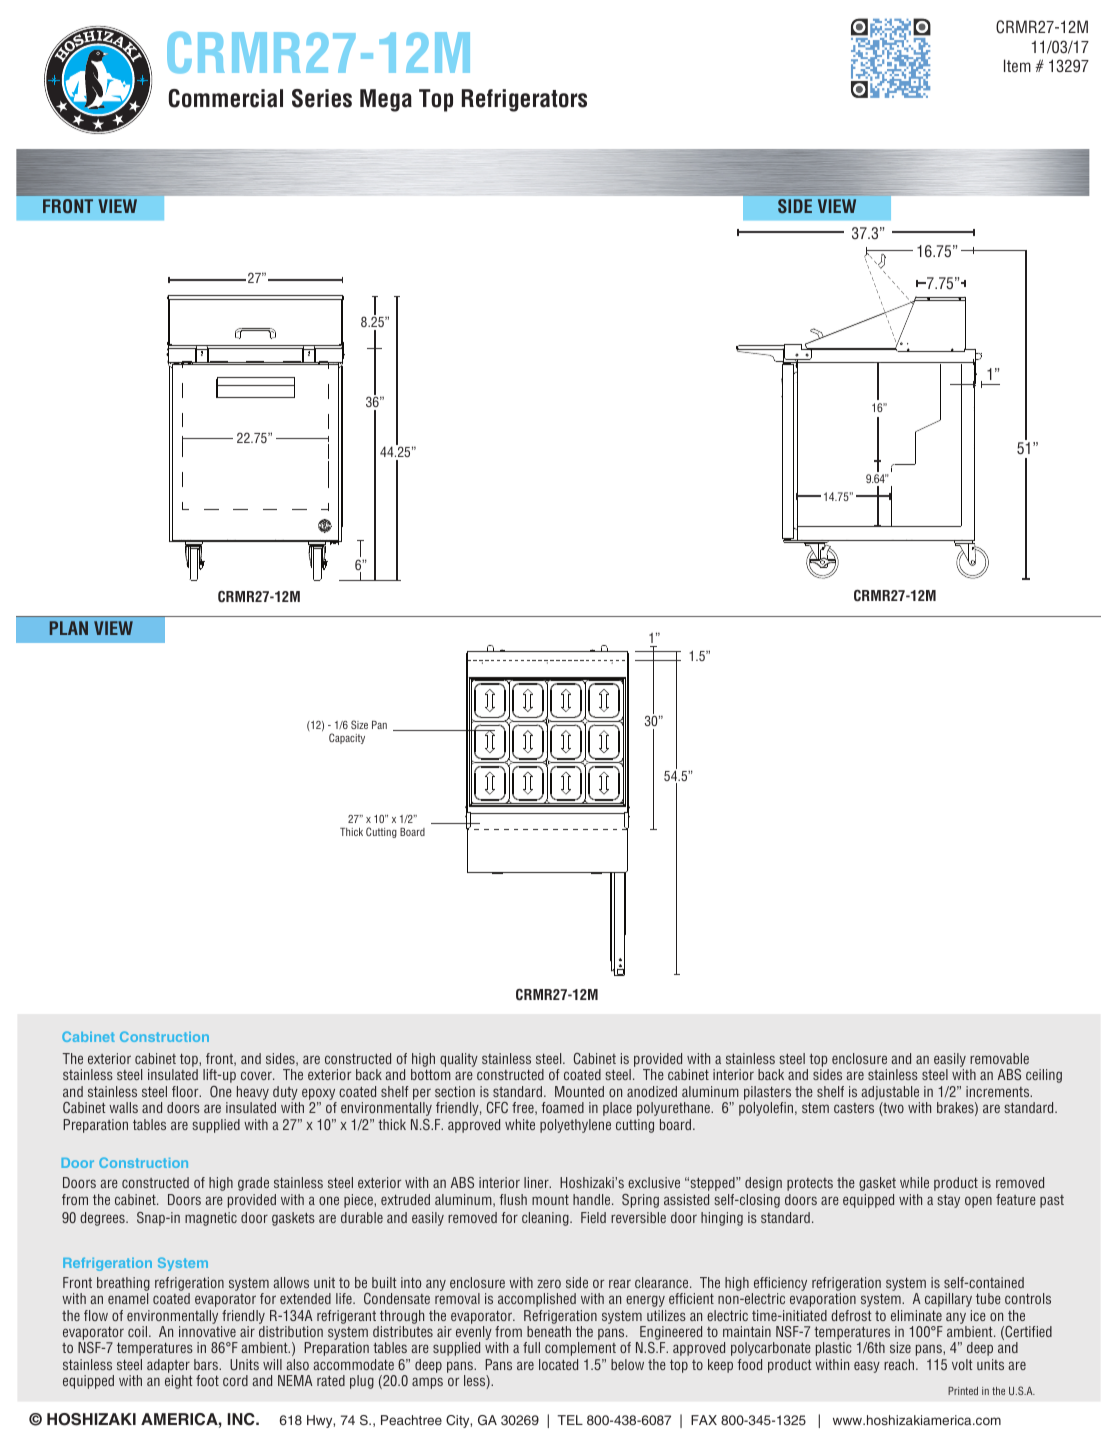 The width and height of the page is (1117, 1445). What do you see at coordinates (1017, 65) in the page?
I see `Item` at bounding box center [1017, 65].
